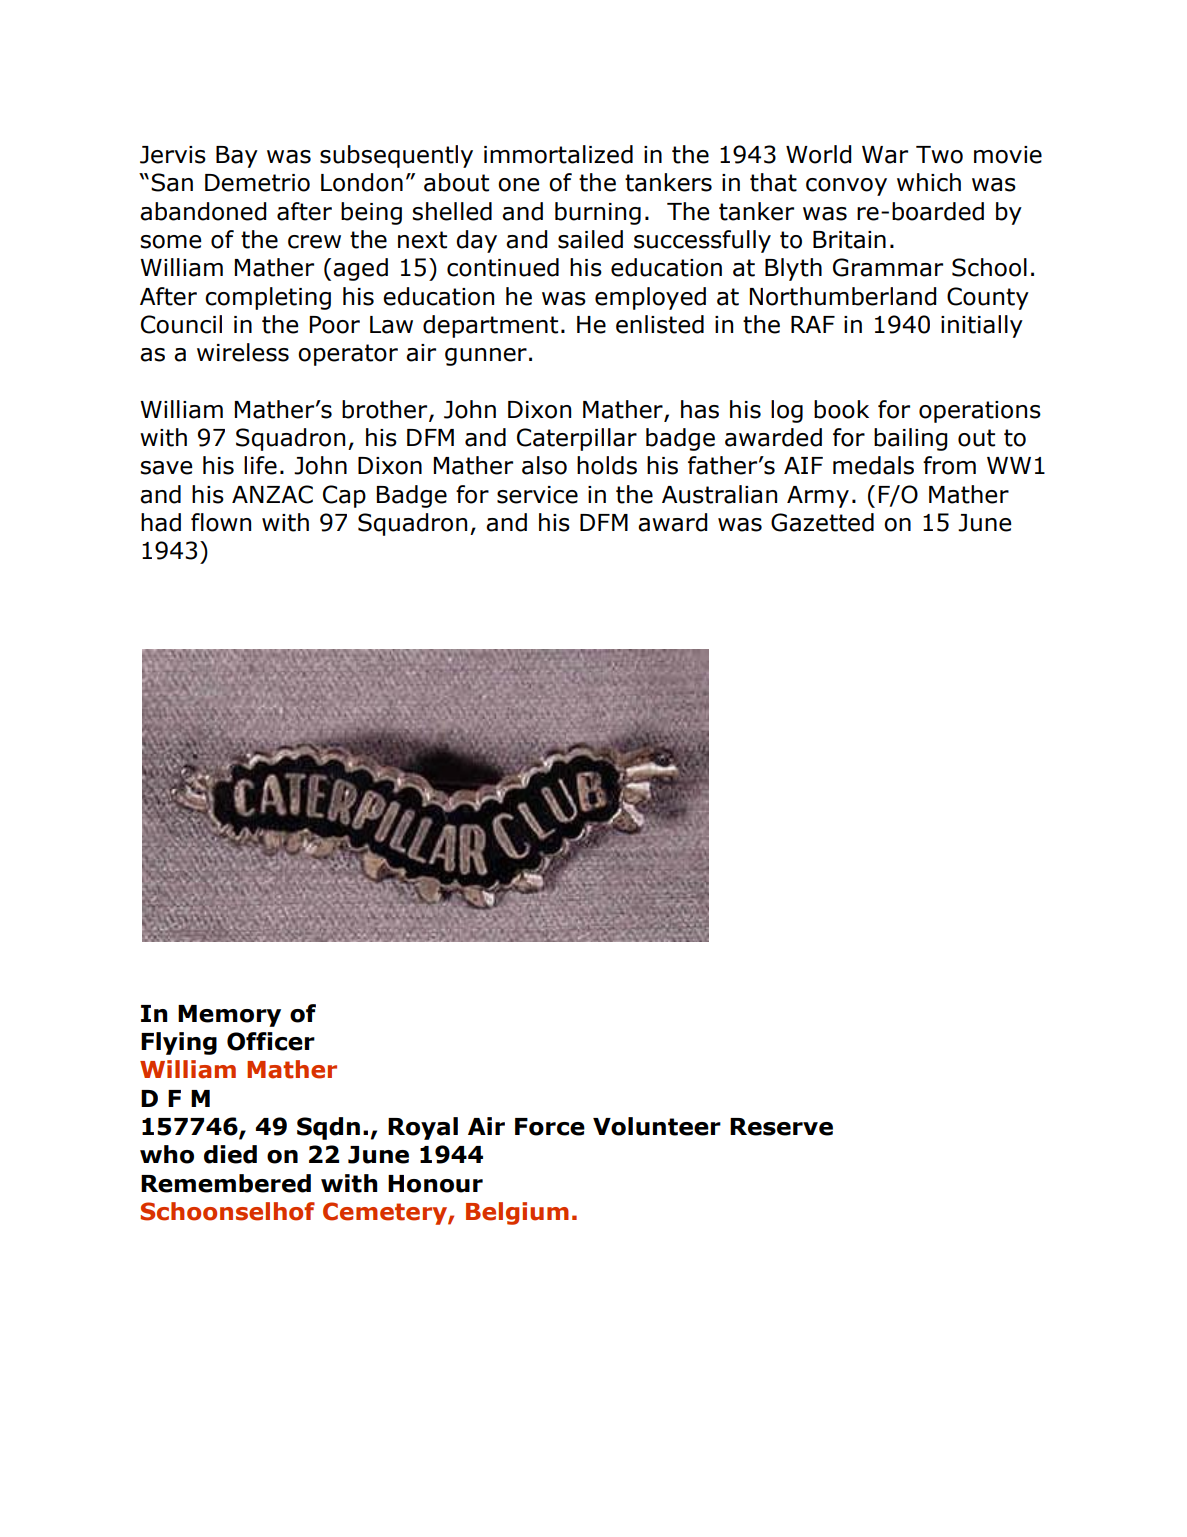 The image size is (1187, 1537). What do you see at coordinates (226, 1183) in the page?
I see `Remembered` at bounding box center [226, 1183].
